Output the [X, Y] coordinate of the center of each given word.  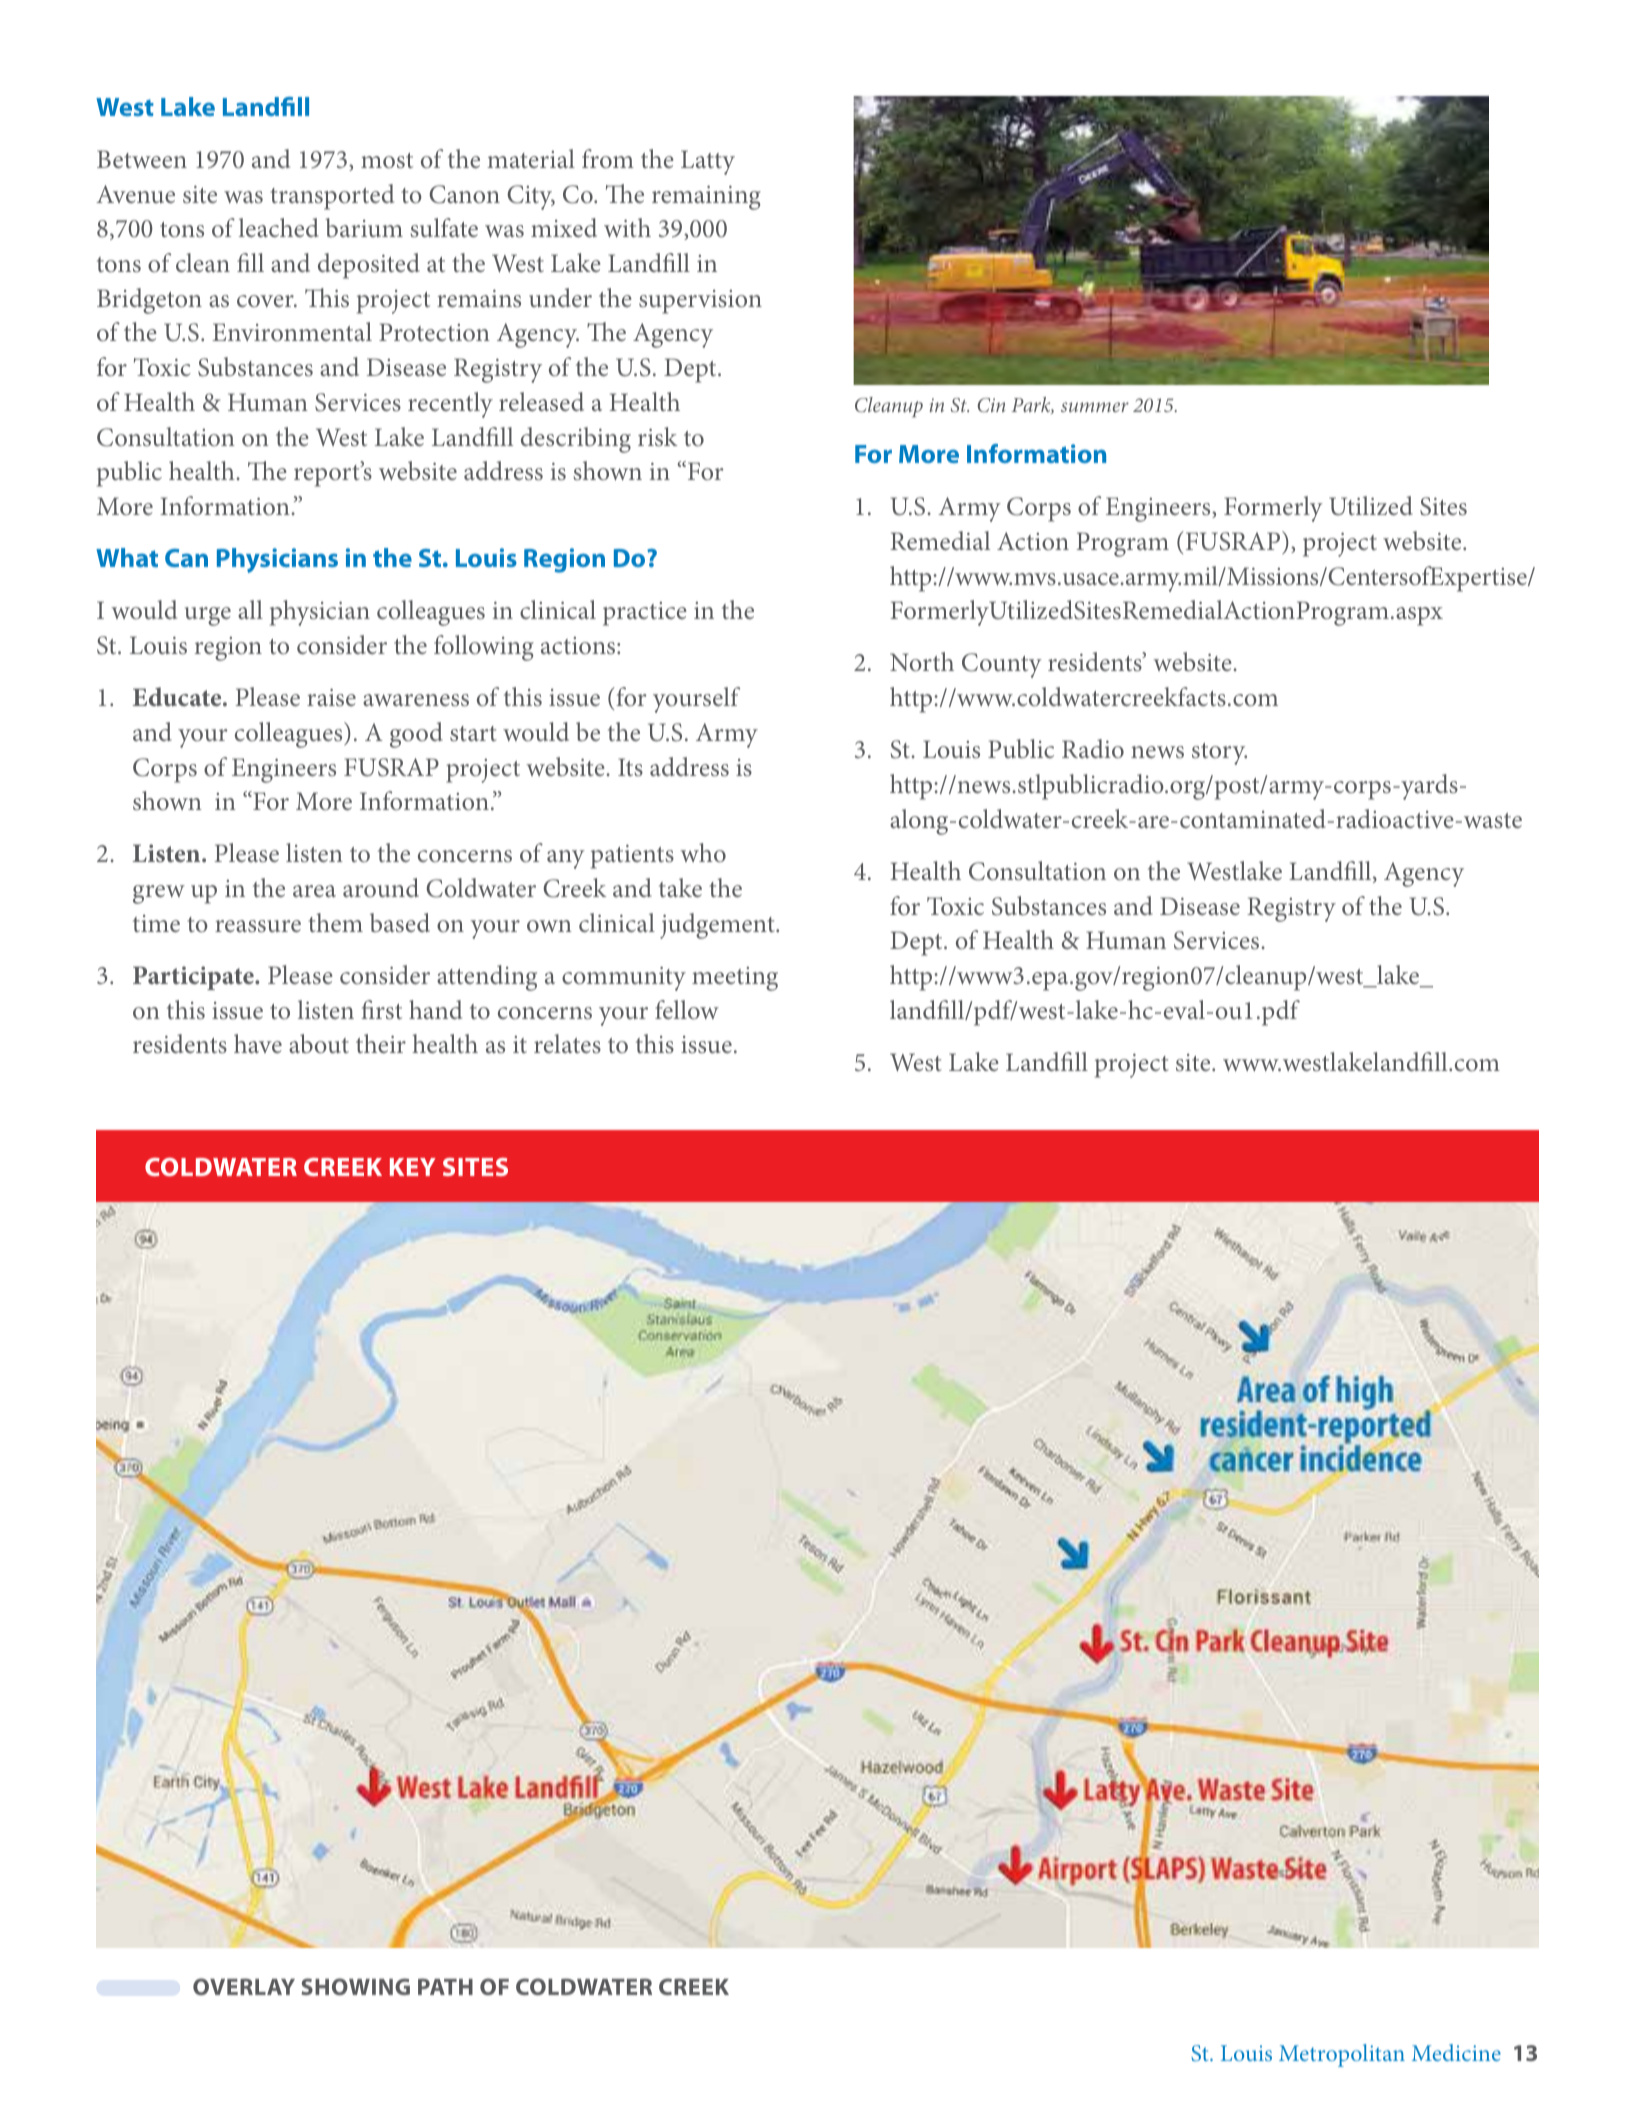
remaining [706, 198]
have [258, 1043]
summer [1095, 407]
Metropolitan [1342, 2055]
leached [279, 227]
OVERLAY [244, 1986]
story [1219, 754]
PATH [445, 1986]
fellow [687, 1009]
